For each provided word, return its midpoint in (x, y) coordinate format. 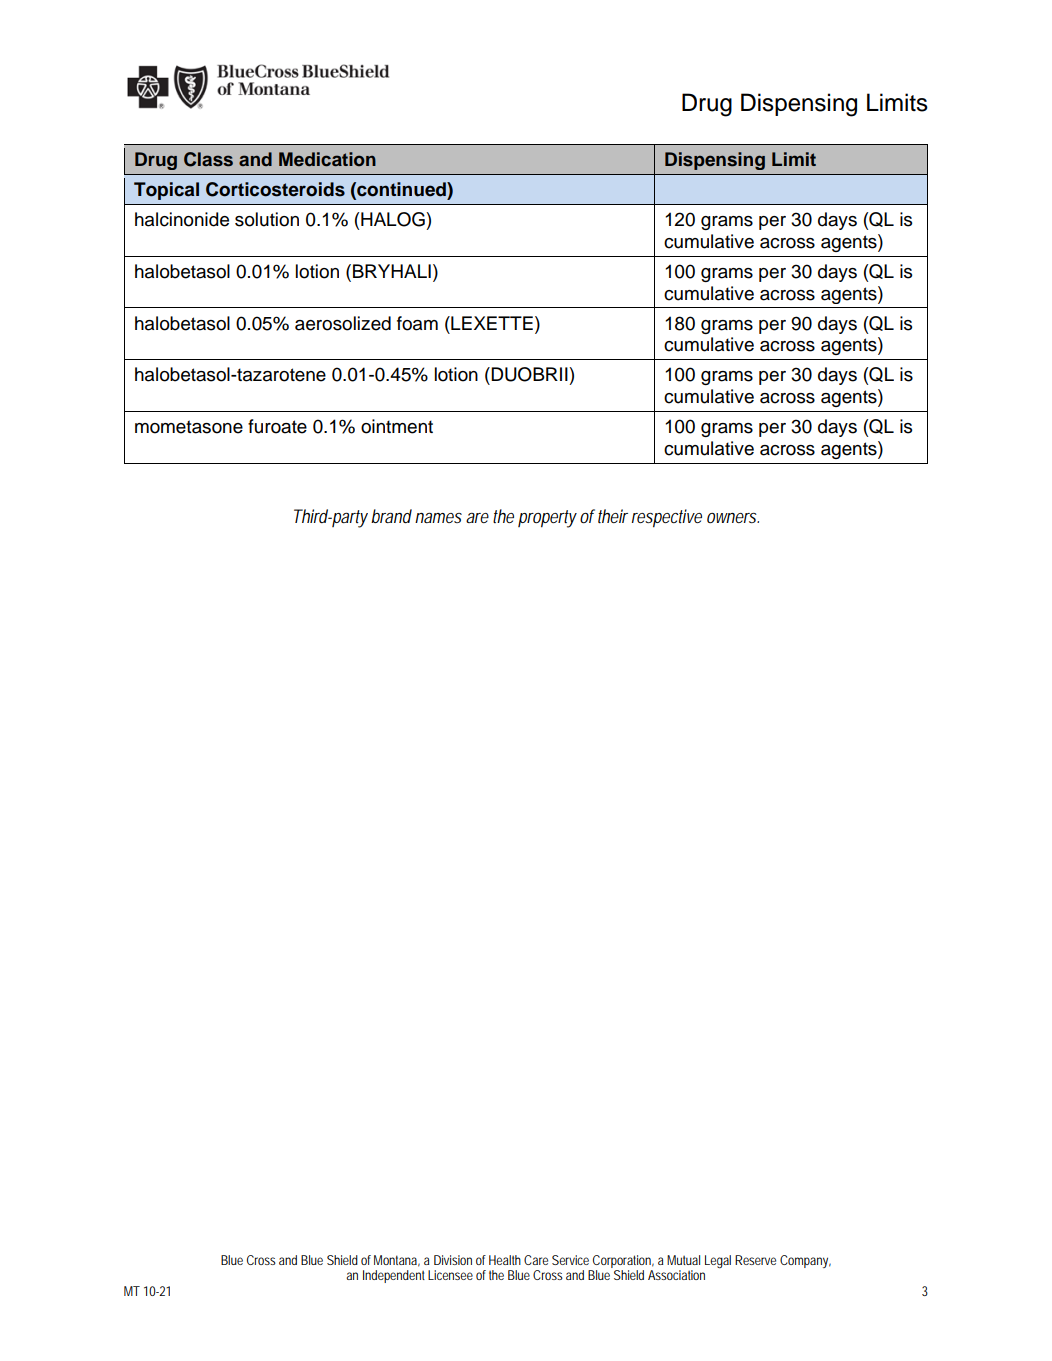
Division (453, 1260)
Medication (327, 159)
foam (417, 323)
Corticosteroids (275, 189)
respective (667, 518)
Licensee (450, 1275)
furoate (277, 426)
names (438, 518)
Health (505, 1260)
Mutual (683, 1260)
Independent (394, 1276)
